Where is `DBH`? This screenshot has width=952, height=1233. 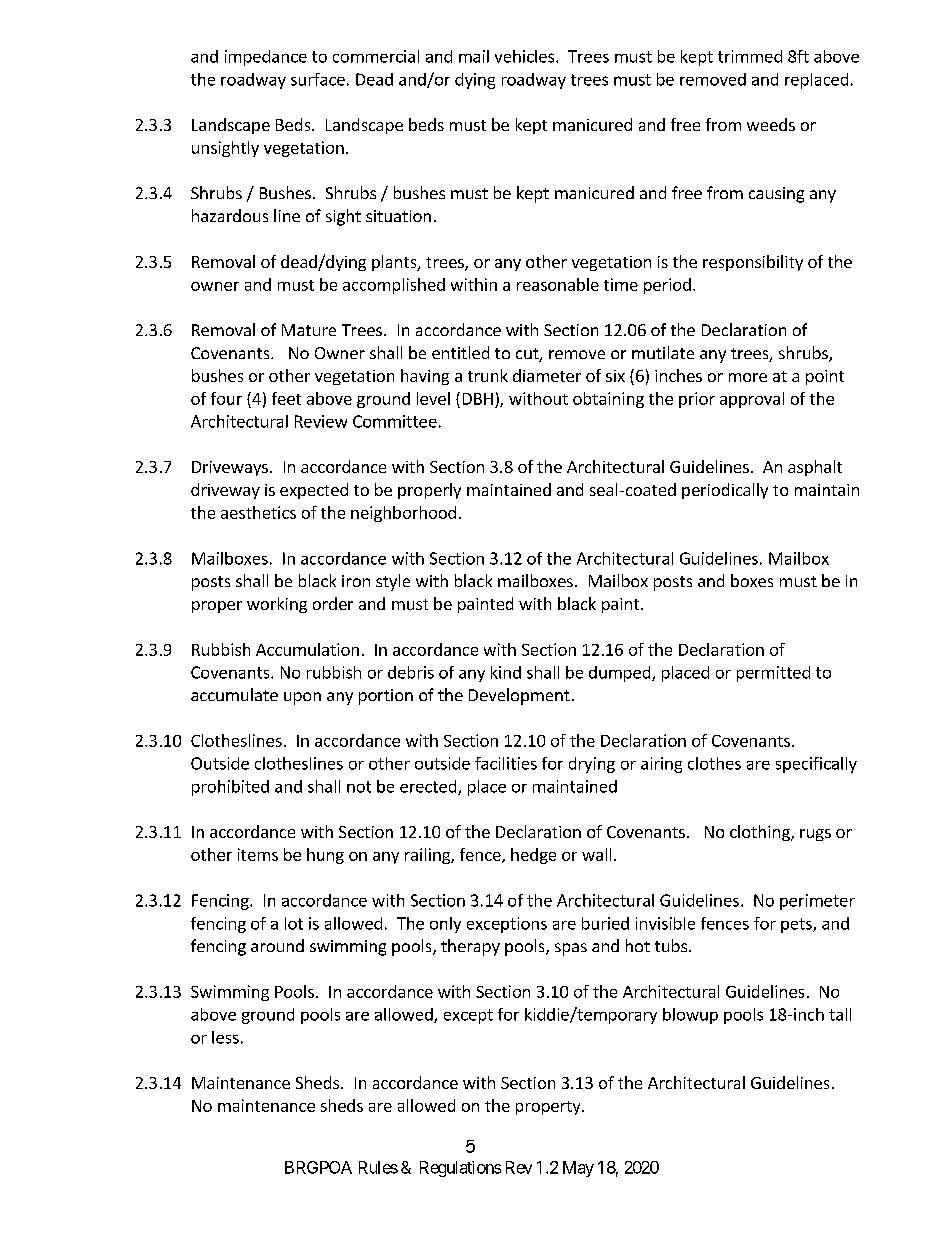 DBH is located at coordinates (478, 399).
